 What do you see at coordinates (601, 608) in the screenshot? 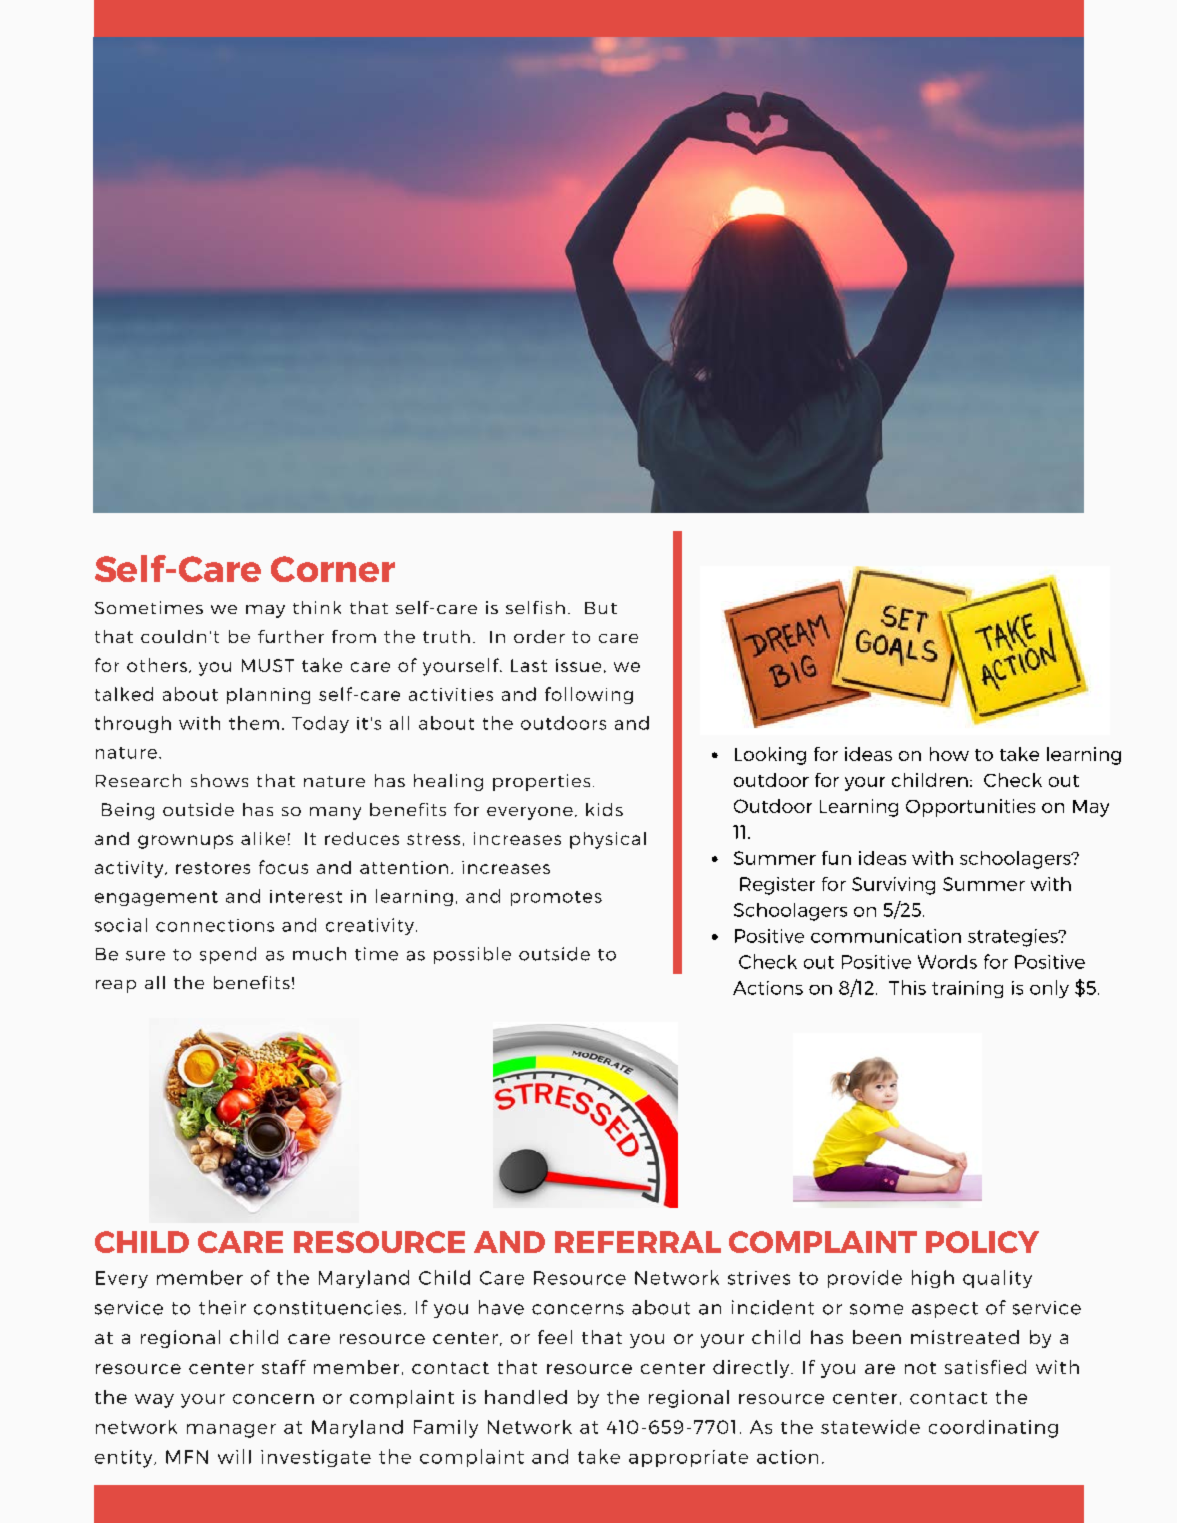
I see `But` at bounding box center [601, 608].
